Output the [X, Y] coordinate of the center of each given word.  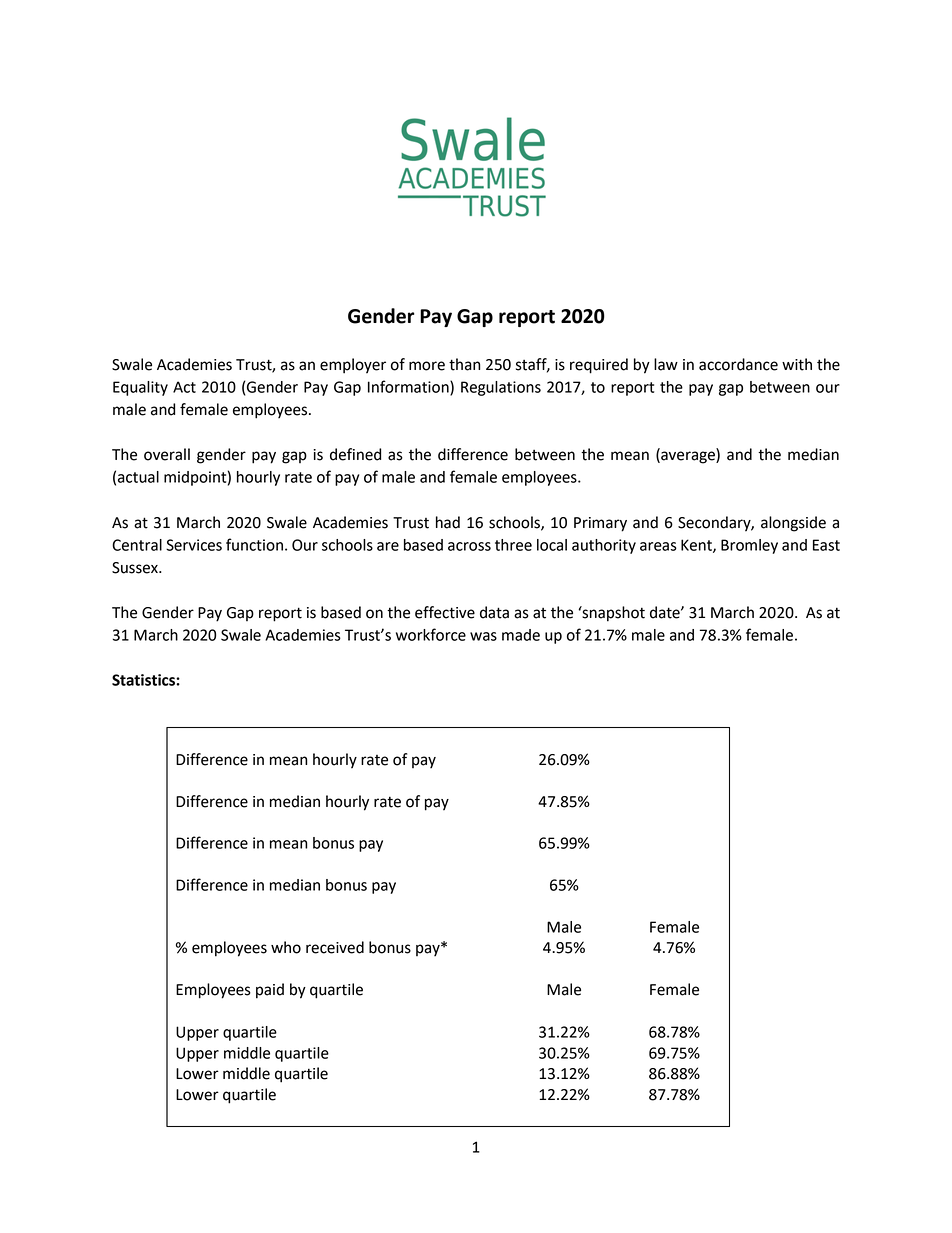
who [286, 947]
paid [270, 991]
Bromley [749, 546]
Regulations [501, 388]
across [469, 546]
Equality [140, 388]
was [483, 636]
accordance [738, 364]
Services [194, 545]
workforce [431, 634]
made [521, 635]
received [335, 947]
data [494, 612]
